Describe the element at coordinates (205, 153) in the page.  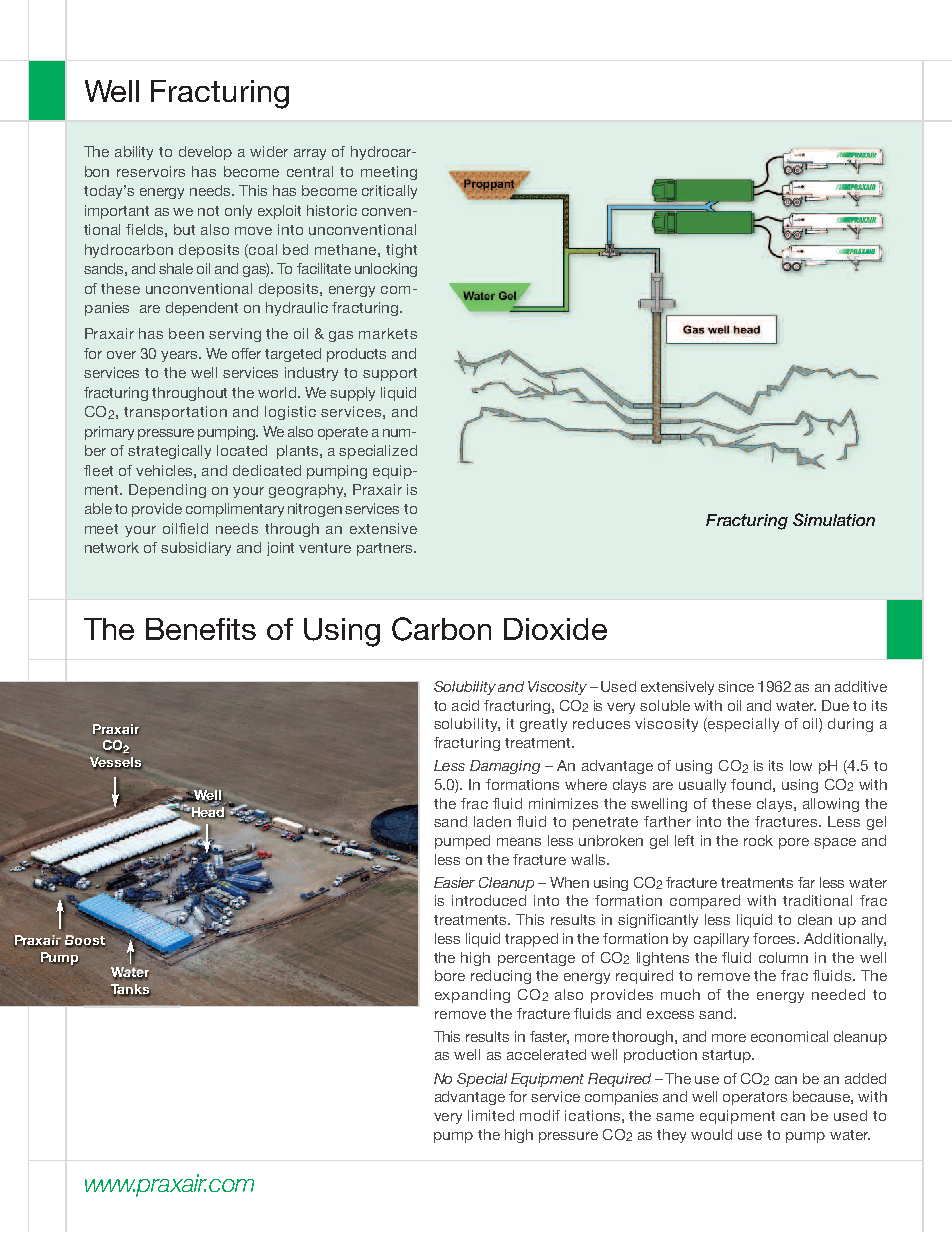
I see `develop` at that location.
